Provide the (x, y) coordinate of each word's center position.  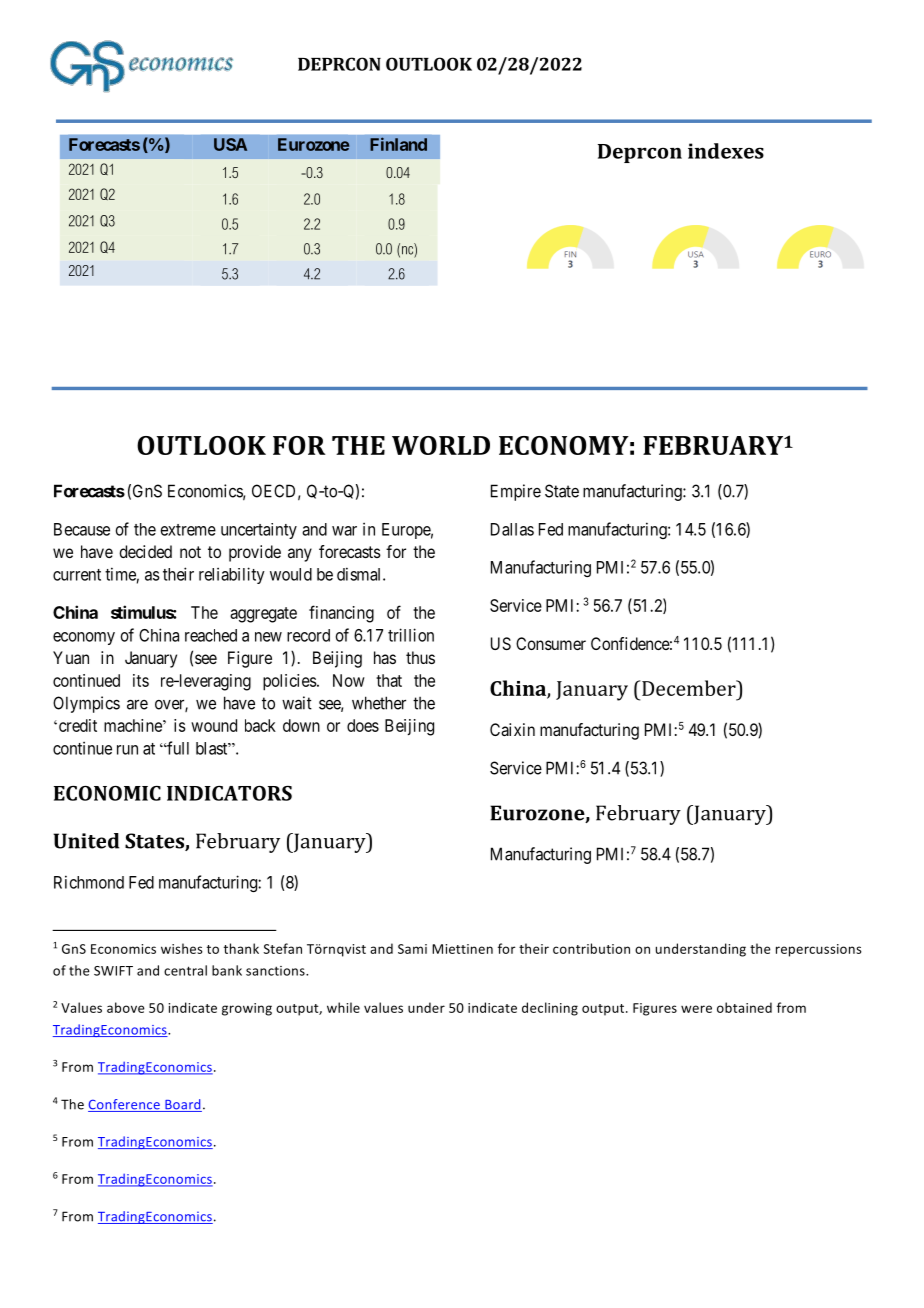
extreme (188, 530)
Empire (516, 492)
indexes (726, 151)
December (690, 688)
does (363, 725)
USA (230, 144)
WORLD (441, 445)
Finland (398, 144)
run (127, 750)
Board (182, 1105)
